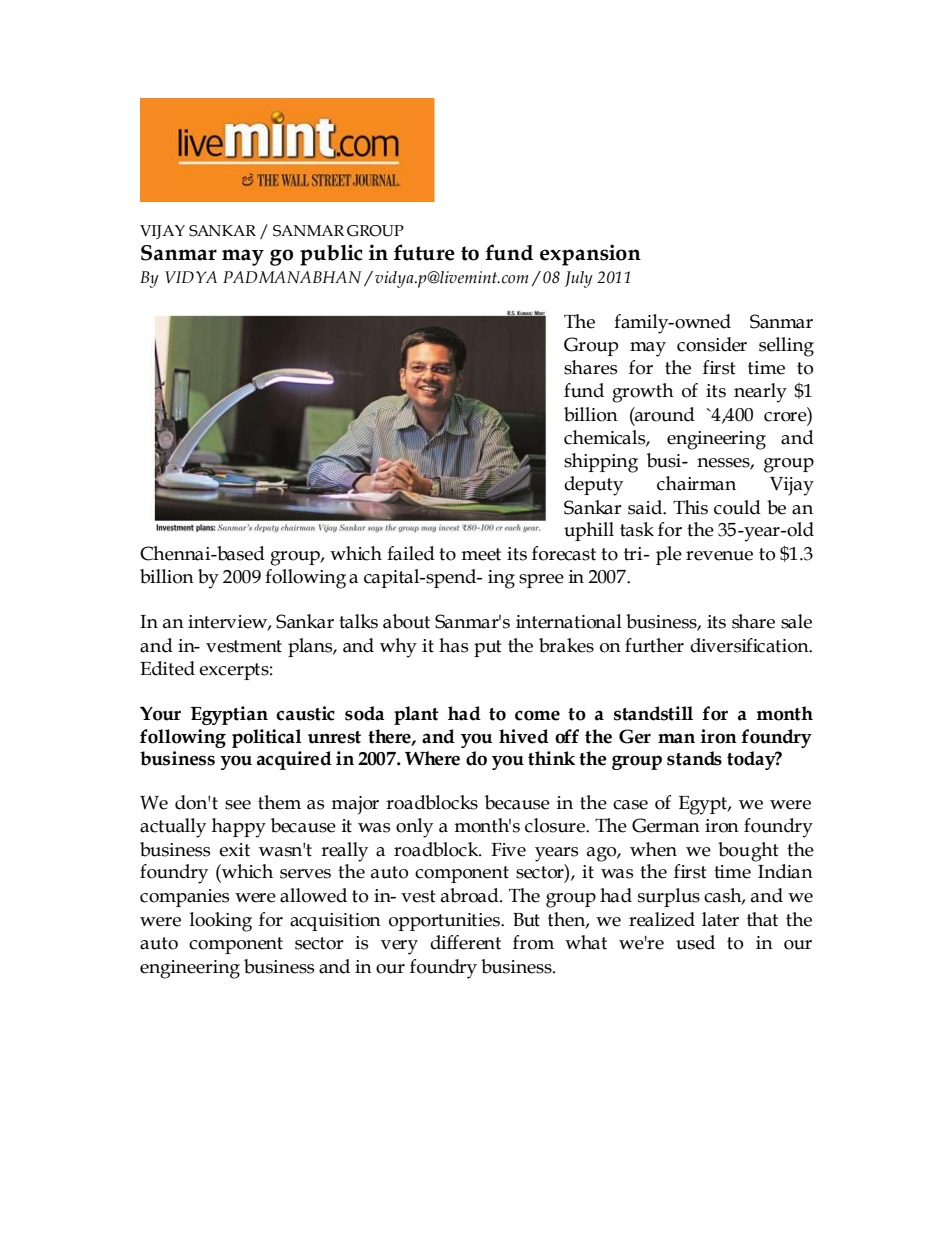 Image resolution: width=952 pixels, height=1233 pixels. I want to click on looking, so click(221, 922).
